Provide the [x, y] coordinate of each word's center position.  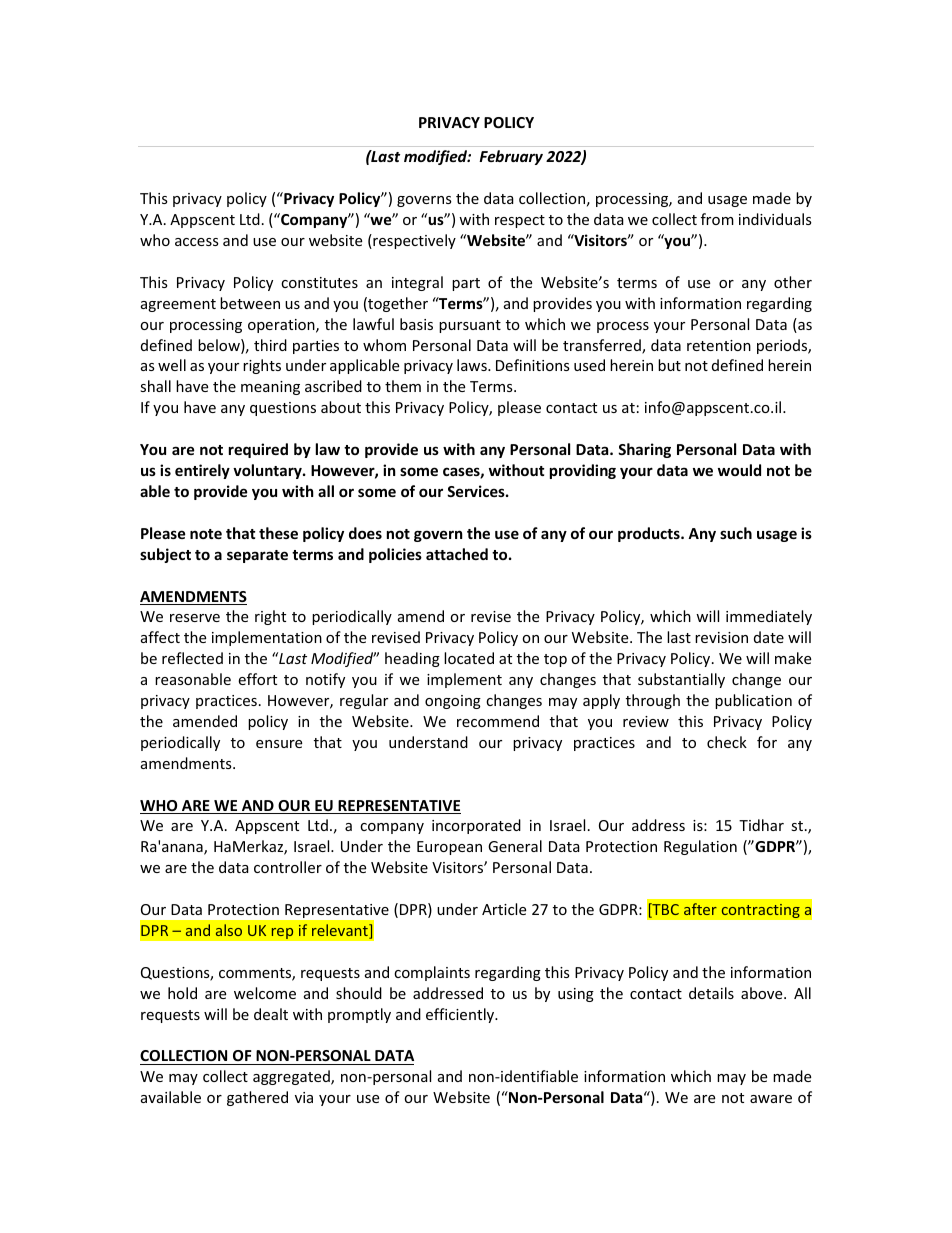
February [511, 157]
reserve [195, 618]
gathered [257, 1098]
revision [721, 637]
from [717, 219]
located [469, 658]
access [197, 242]
